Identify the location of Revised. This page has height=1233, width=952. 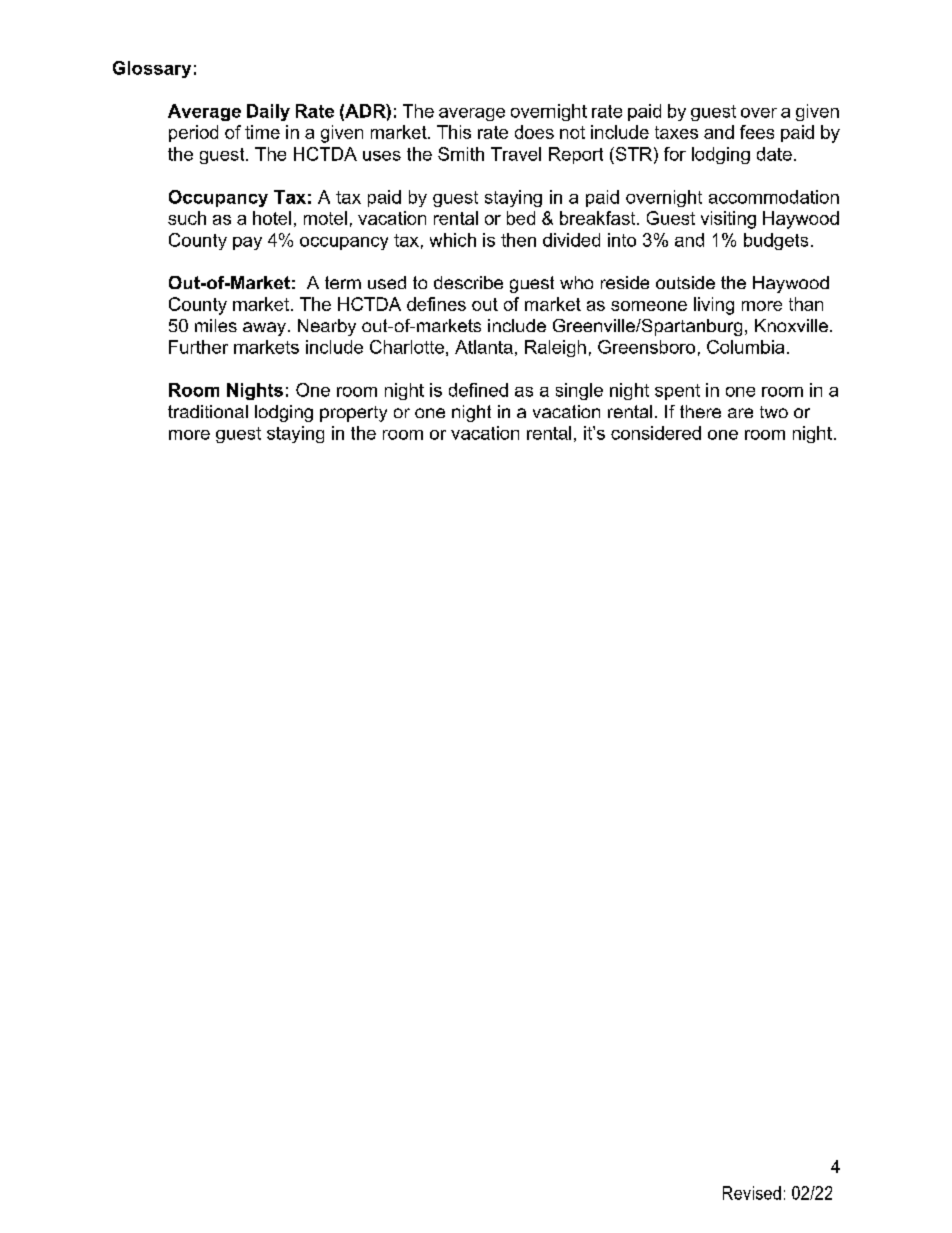
(752, 1193).
